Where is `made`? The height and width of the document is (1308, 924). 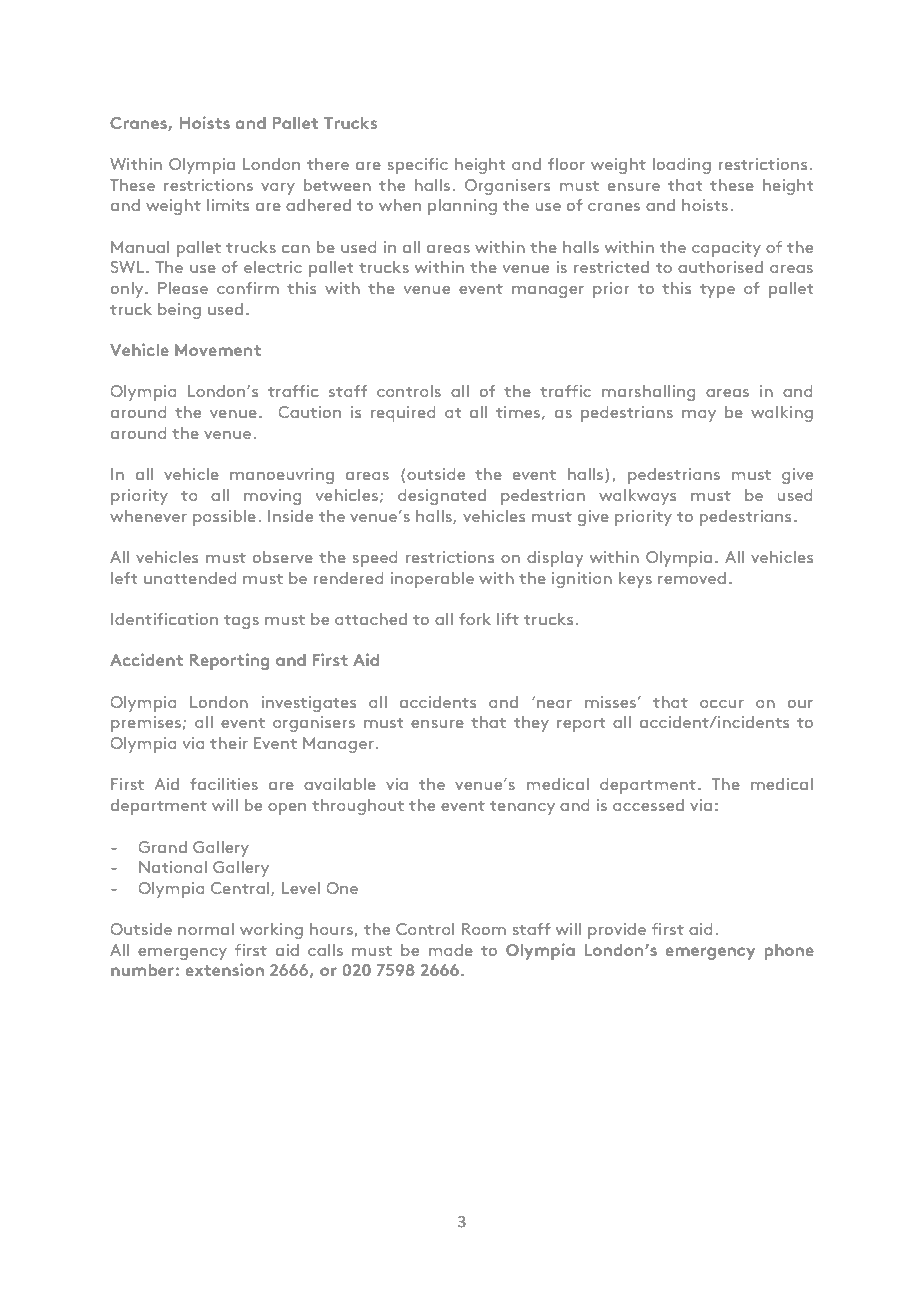 made is located at coordinates (451, 950).
